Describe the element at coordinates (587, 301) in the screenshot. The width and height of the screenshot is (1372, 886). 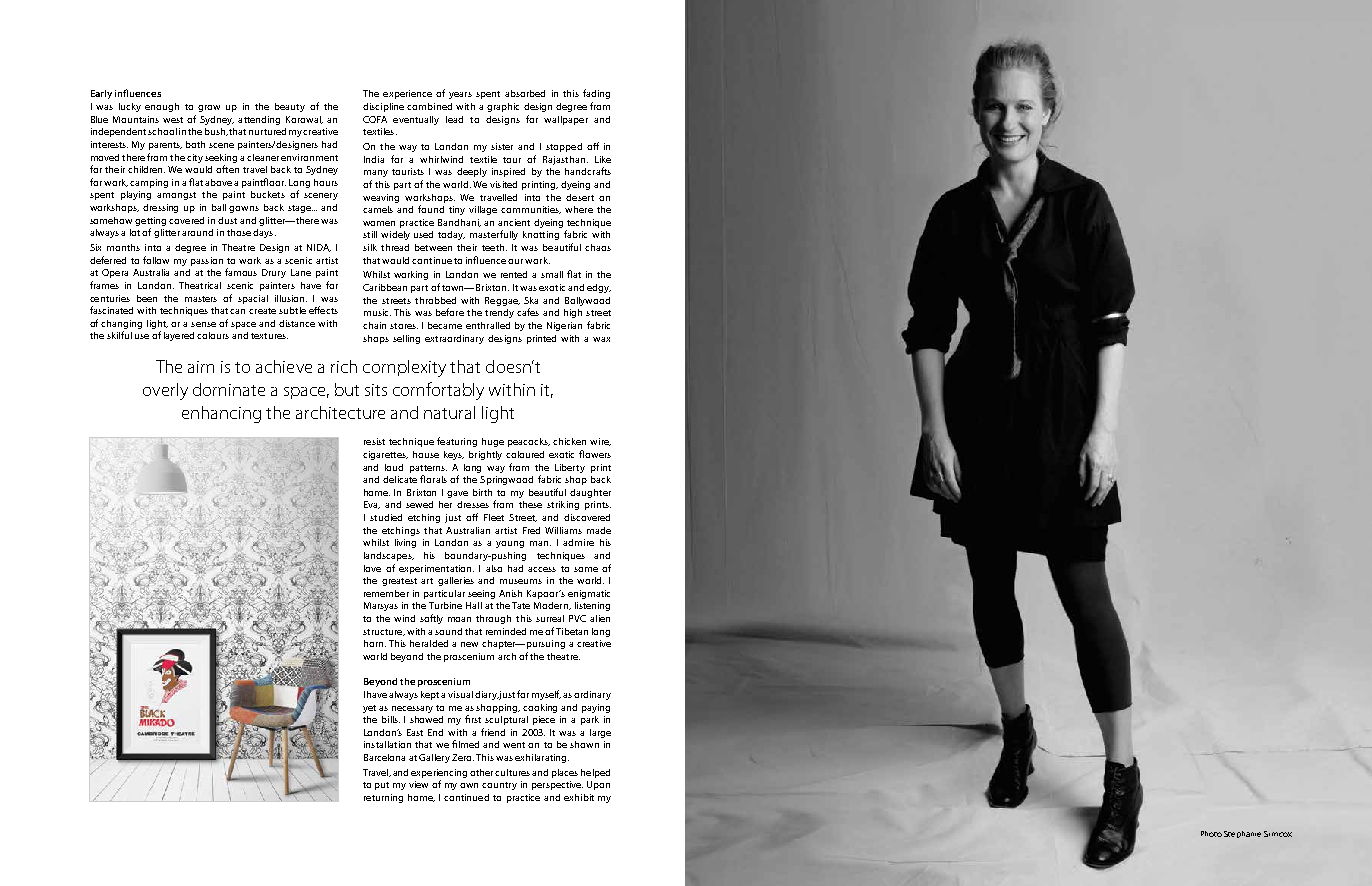
I see `Bollywood` at that location.
